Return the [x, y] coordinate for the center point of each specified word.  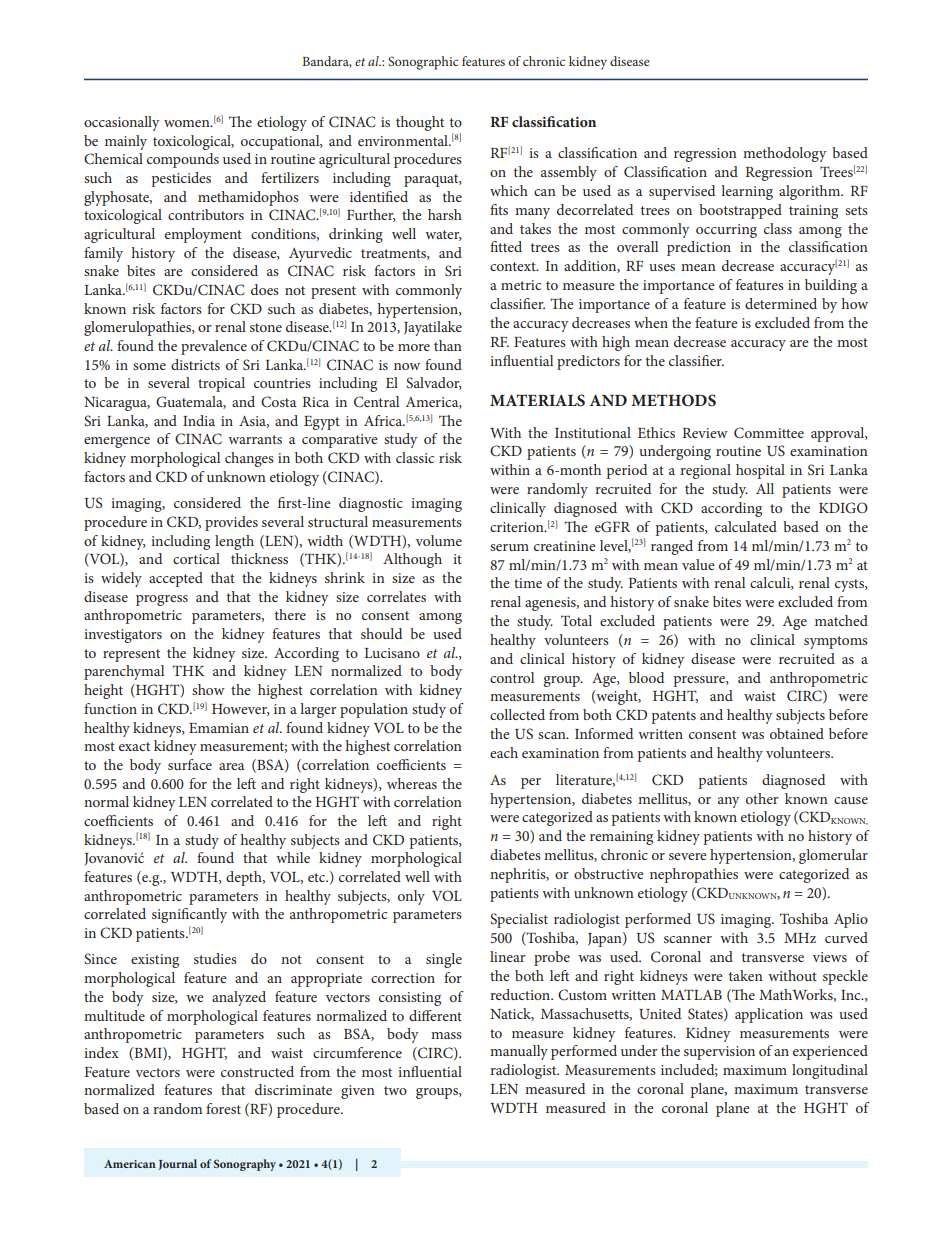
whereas [412, 783]
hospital [760, 471]
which [509, 190]
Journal [177, 1164]
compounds [183, 160]
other [762, 798]
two [395, 1090]
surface [190, 764]
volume [439, 540]
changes [249, 459]
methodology [785, 154]
